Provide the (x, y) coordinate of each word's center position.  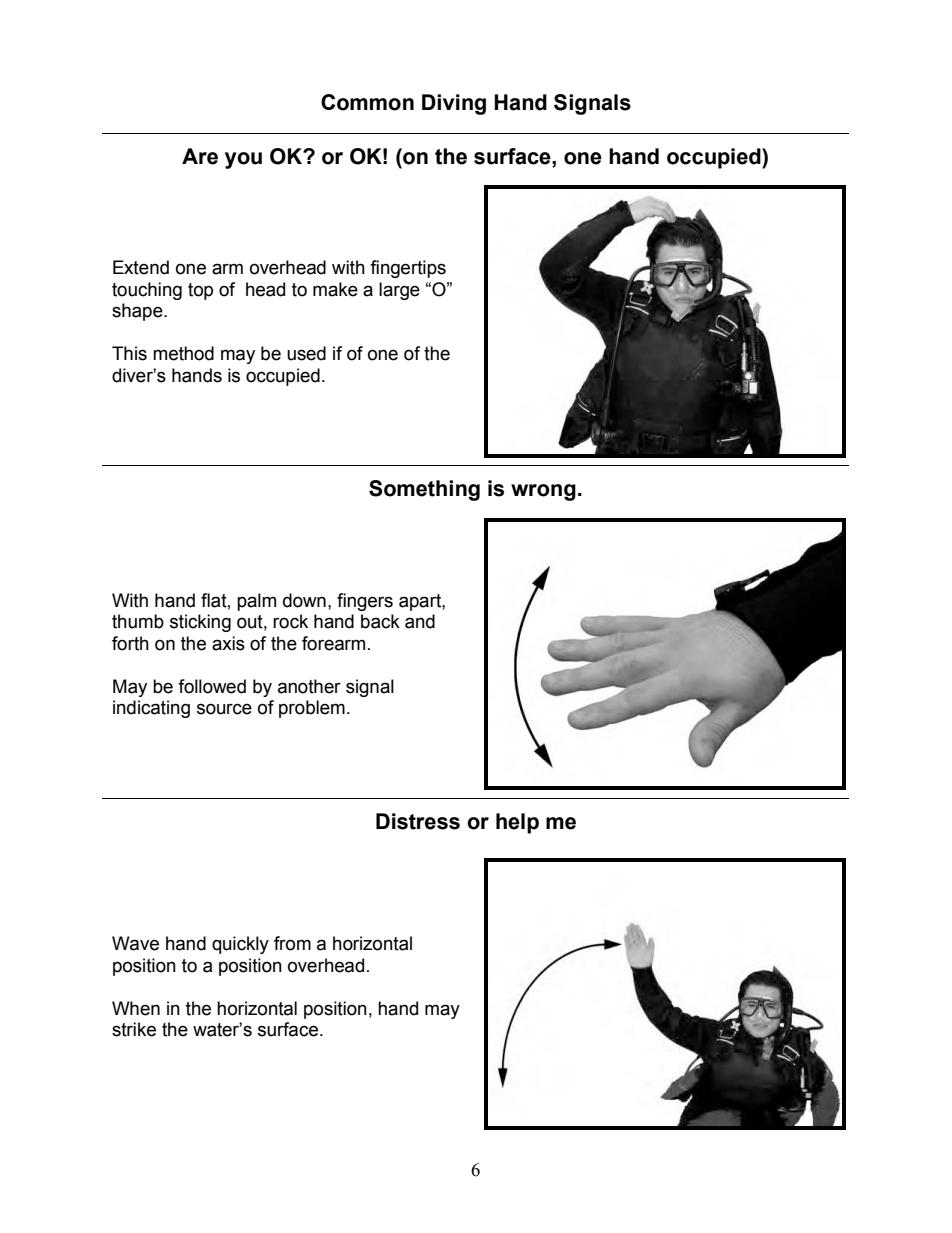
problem (312, 709)
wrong (543, 492)
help (517, 823)
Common (367, 102)
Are (200, 156)
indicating (151, 709)
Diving (454, 104)
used (306, 353)
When (136, 1008)
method (183, 353)
